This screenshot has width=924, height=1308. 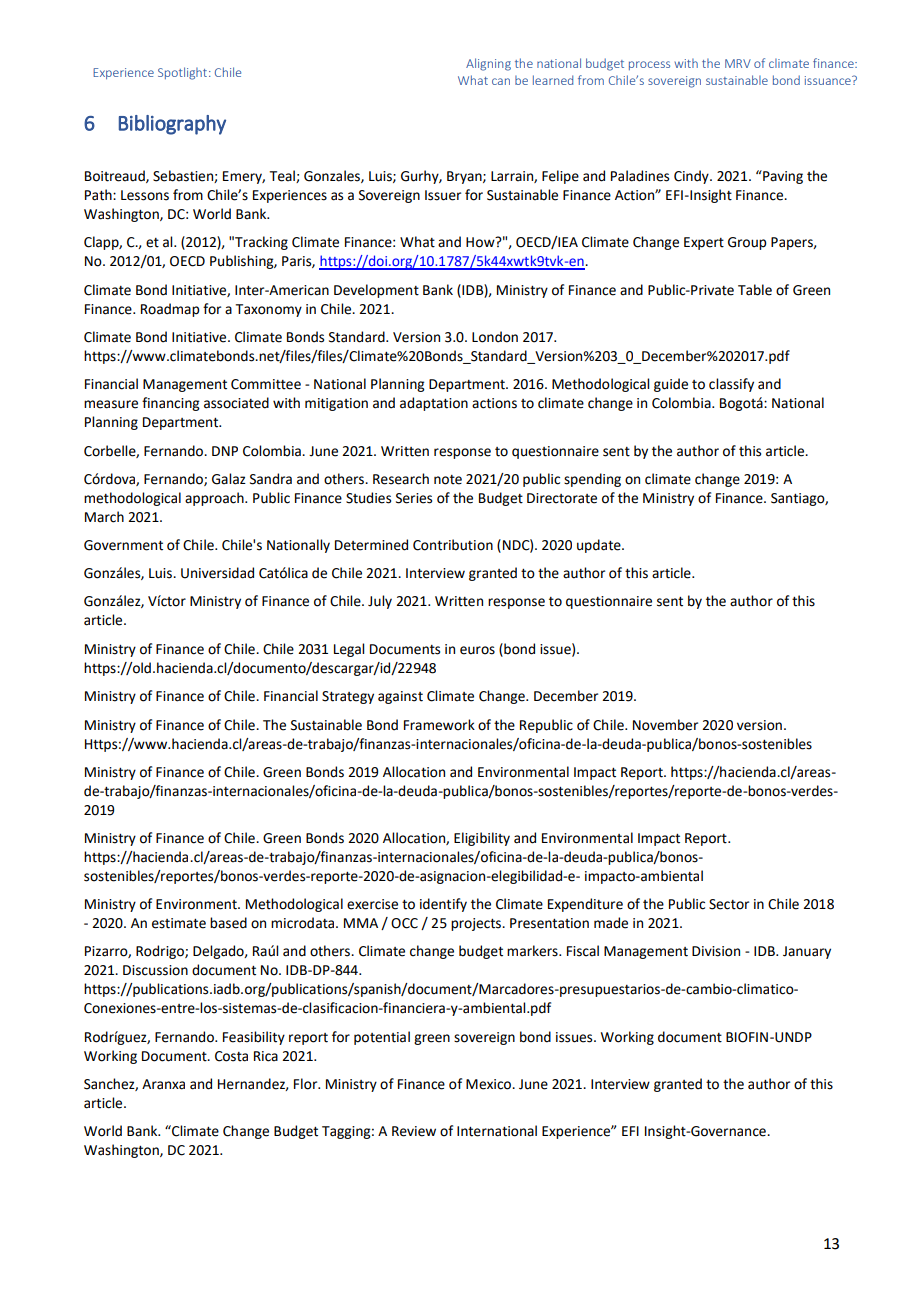 What do you see at coordinates (171, 404) in the screenshot?
I see `financing` at bounding box center [171, 404].
